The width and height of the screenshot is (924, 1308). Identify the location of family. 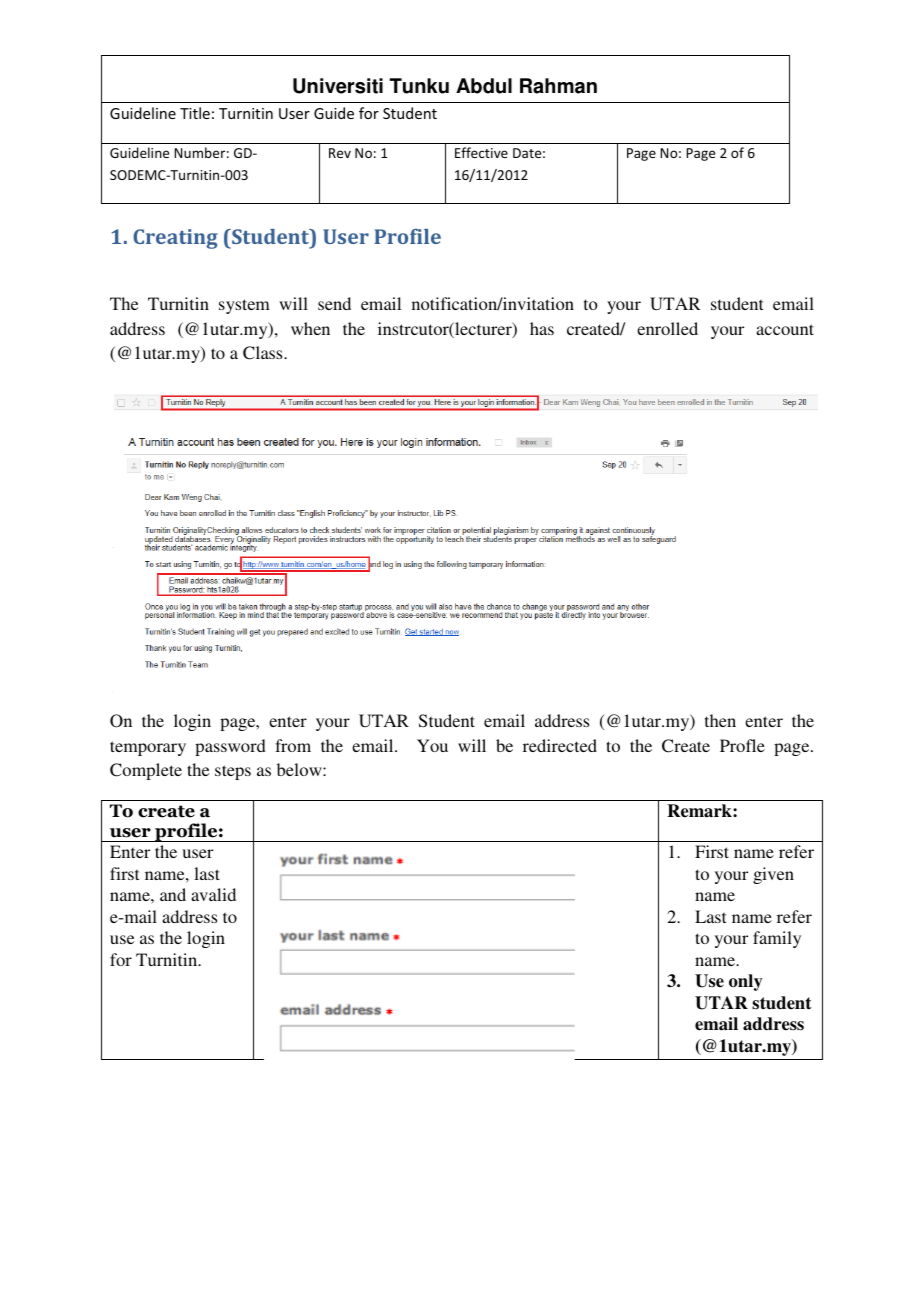
(777, 939).
